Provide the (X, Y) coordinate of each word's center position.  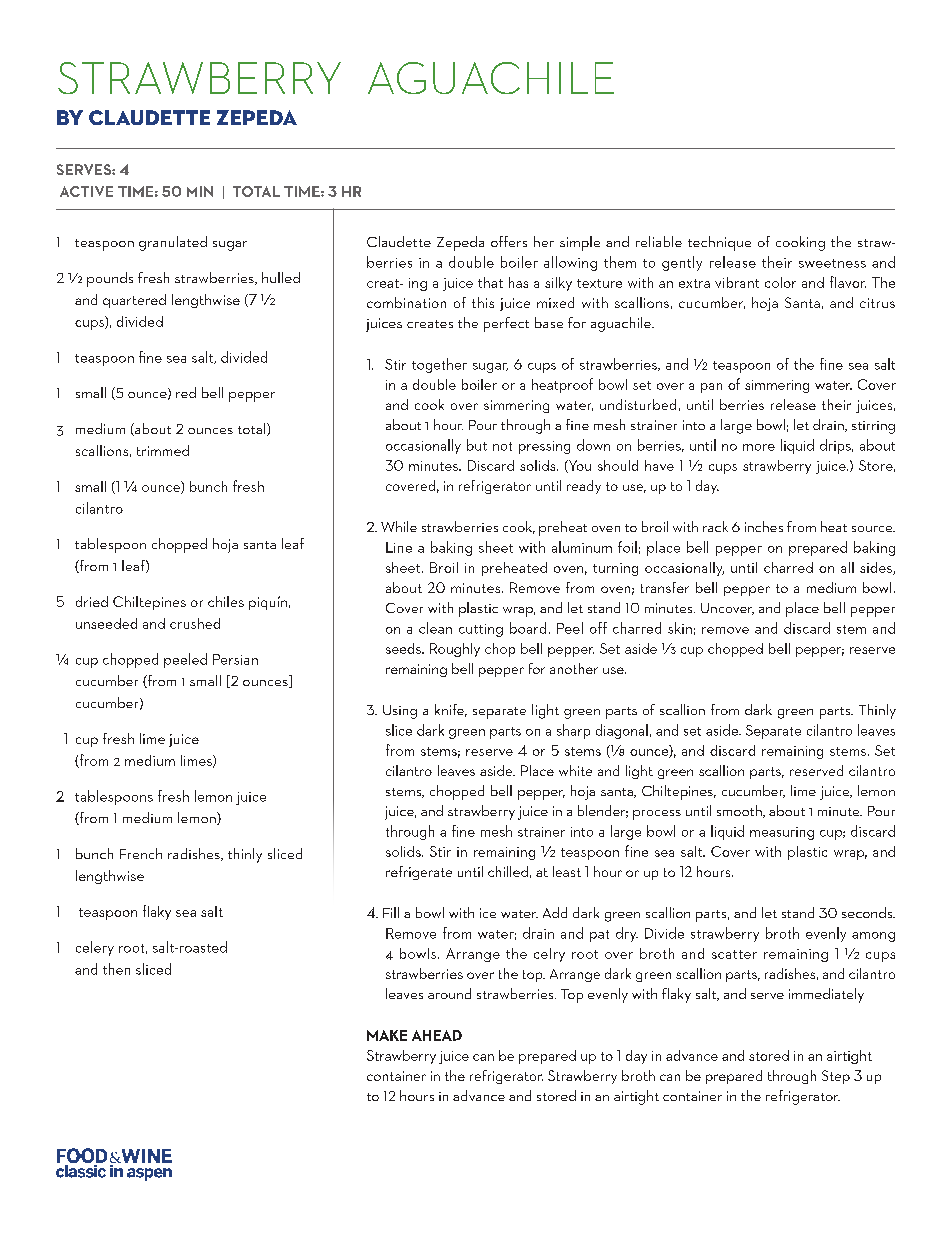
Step (836, 1077)
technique (719, 243)
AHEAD (437, 1035)
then (116, 969)
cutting (481, 630)
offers (509, 241)
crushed (195, 623)
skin (680, 628)
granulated (173, 243)
